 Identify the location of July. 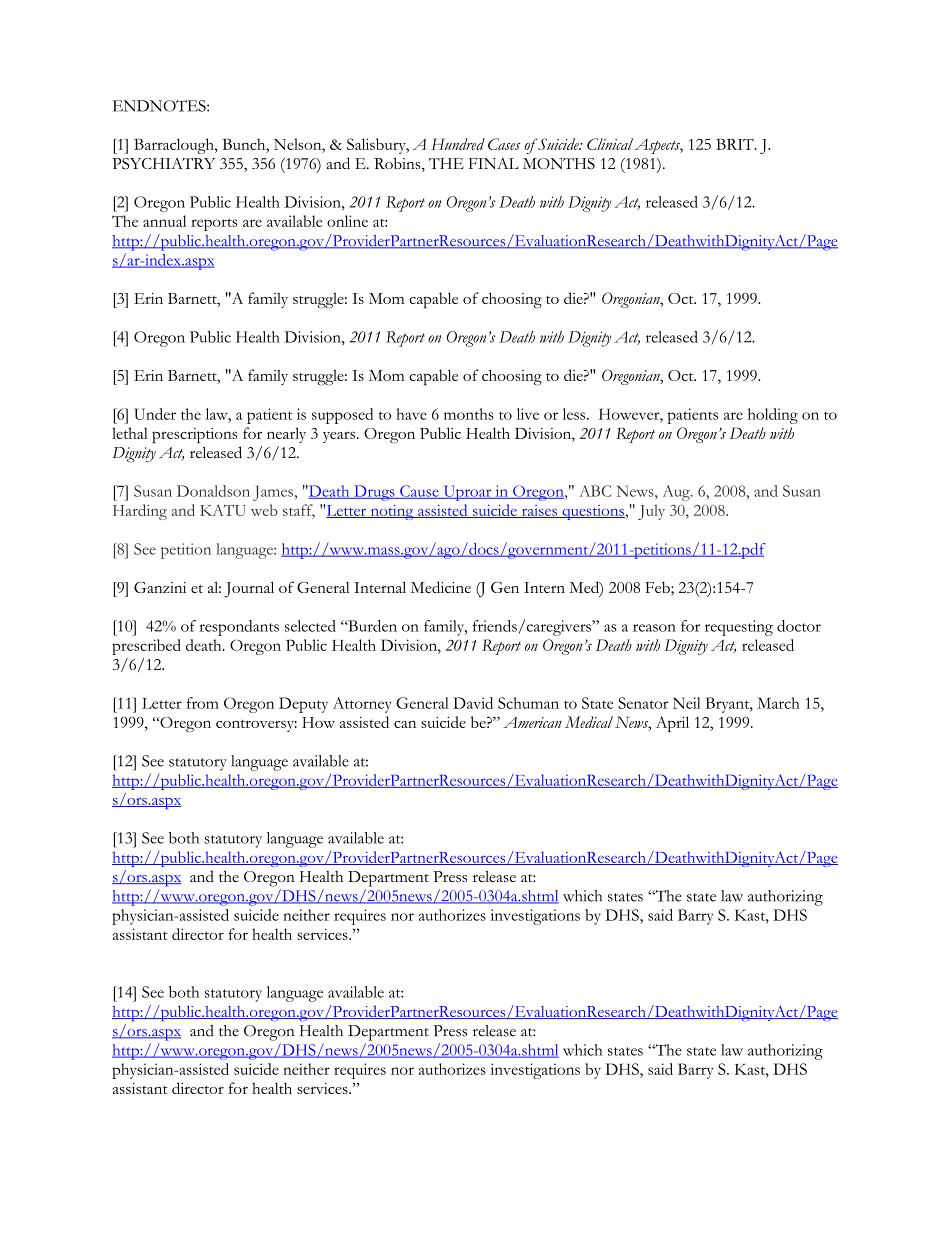
(651, 512).
